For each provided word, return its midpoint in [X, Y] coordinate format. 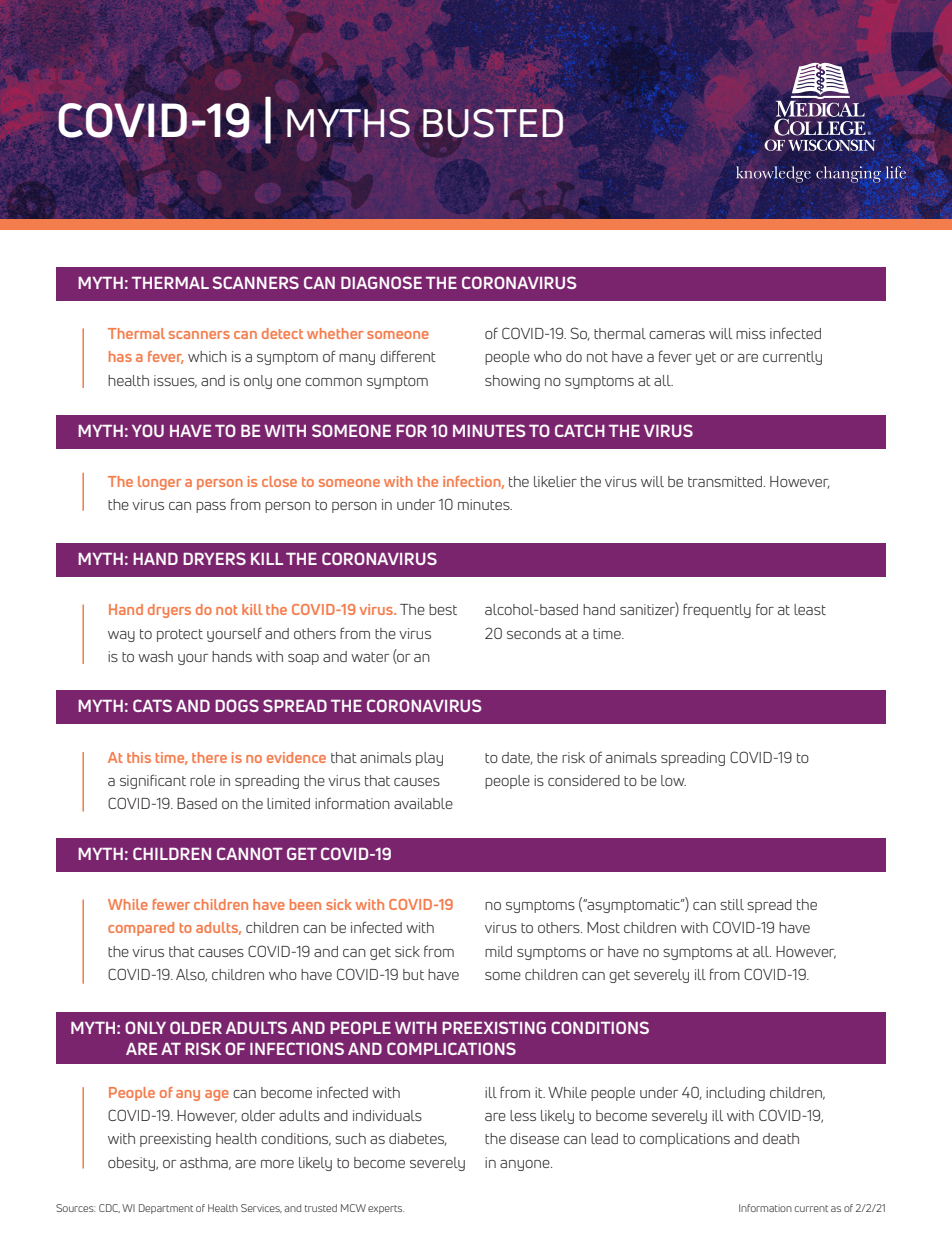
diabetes [418, 1139]
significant [153, 781]
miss [751, 333]
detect [282, 333]
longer [159, 483]
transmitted [725, 481]
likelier [555, 481]
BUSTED [493, 123]
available [423, 803]
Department [166, 1209]
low [673, 780]
